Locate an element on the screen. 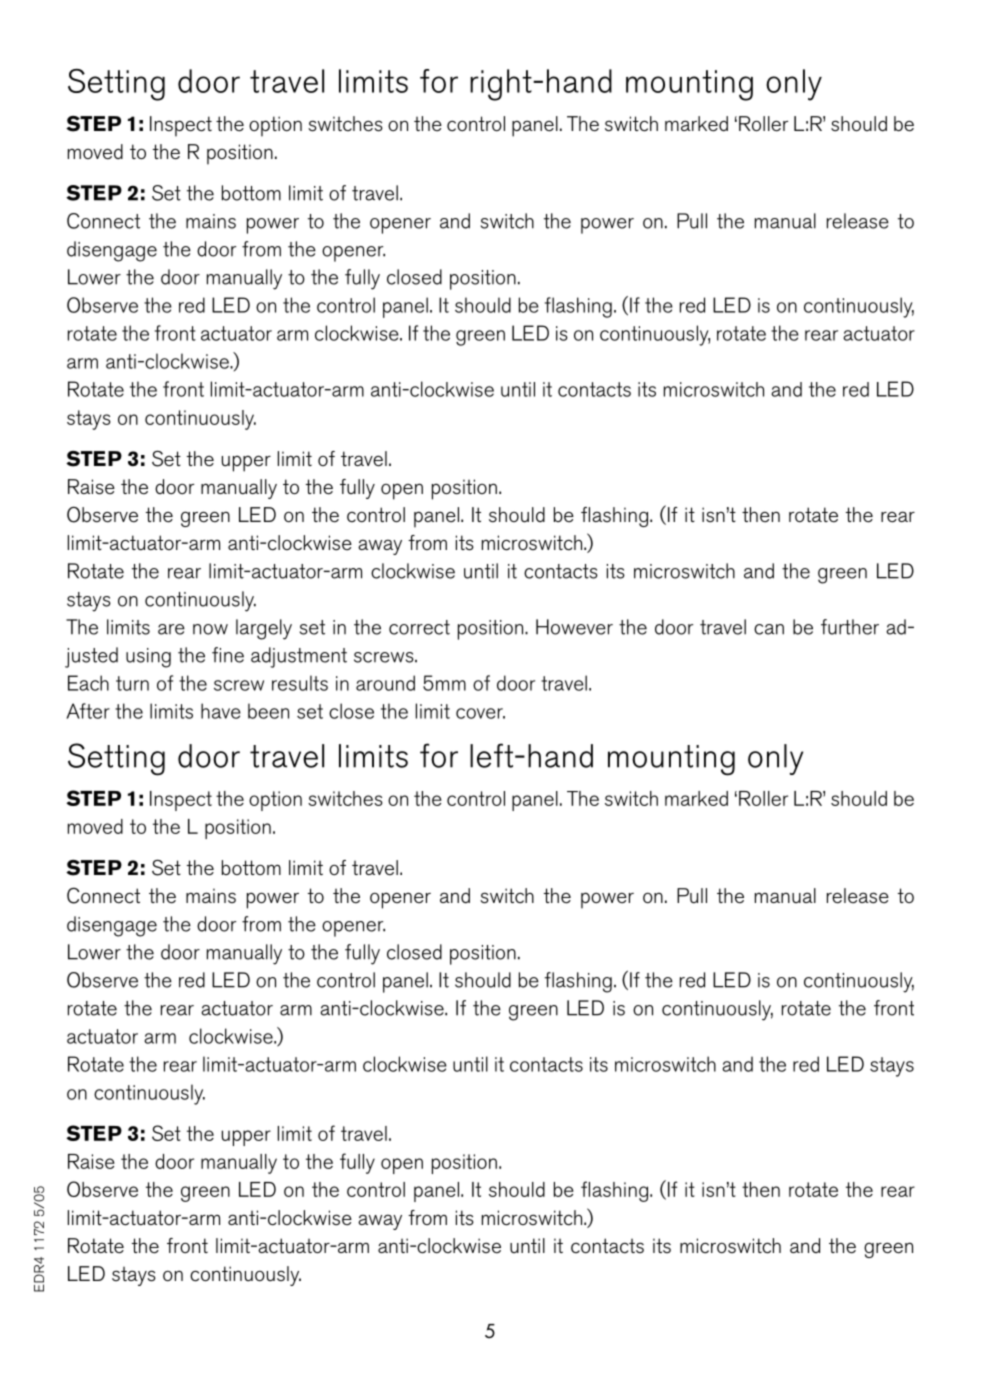 The width and height of the screenshot is (981, 1392). correct is located at coordinates (419, 627).
